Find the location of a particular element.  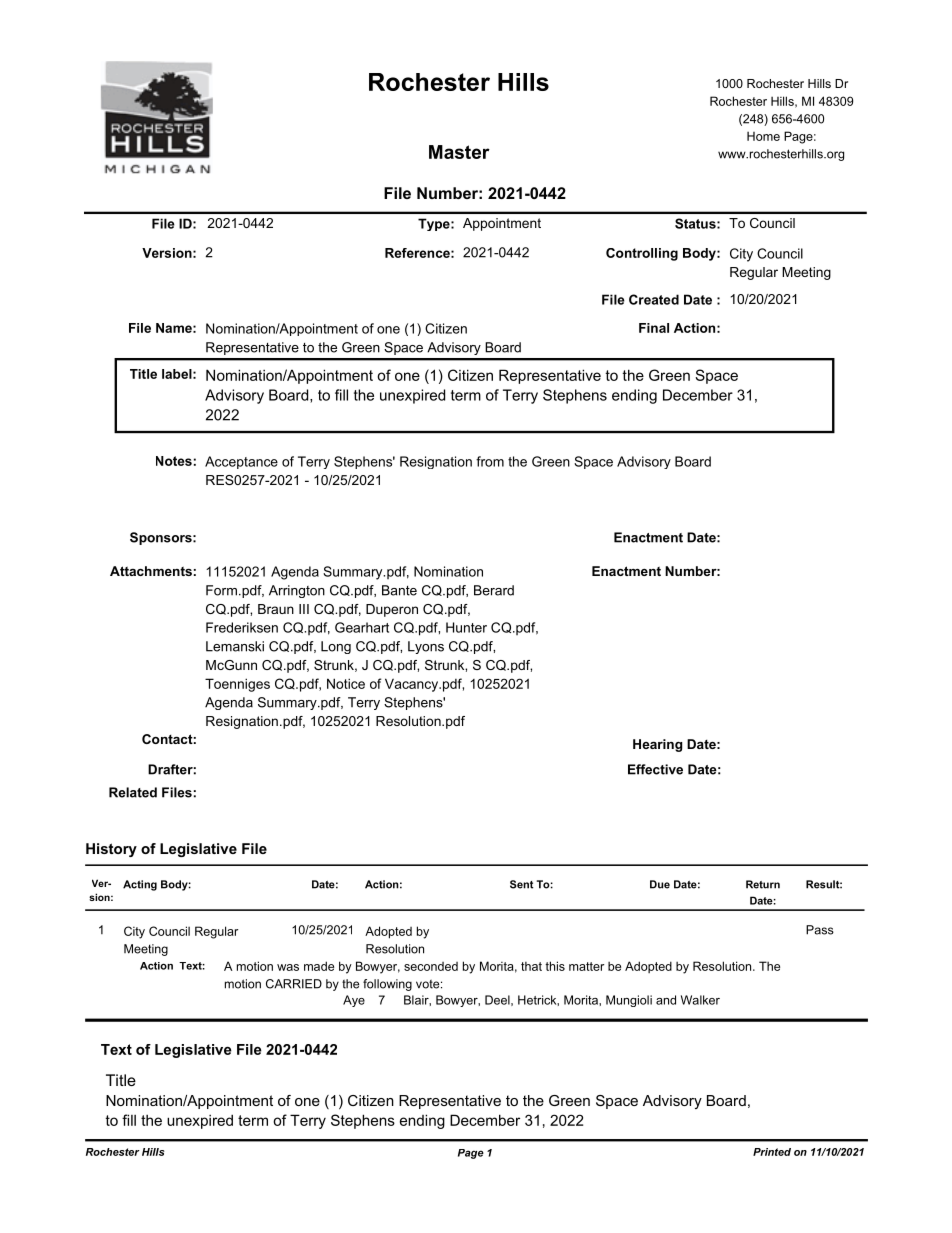

Effective is located at coordinates (655, 769).
